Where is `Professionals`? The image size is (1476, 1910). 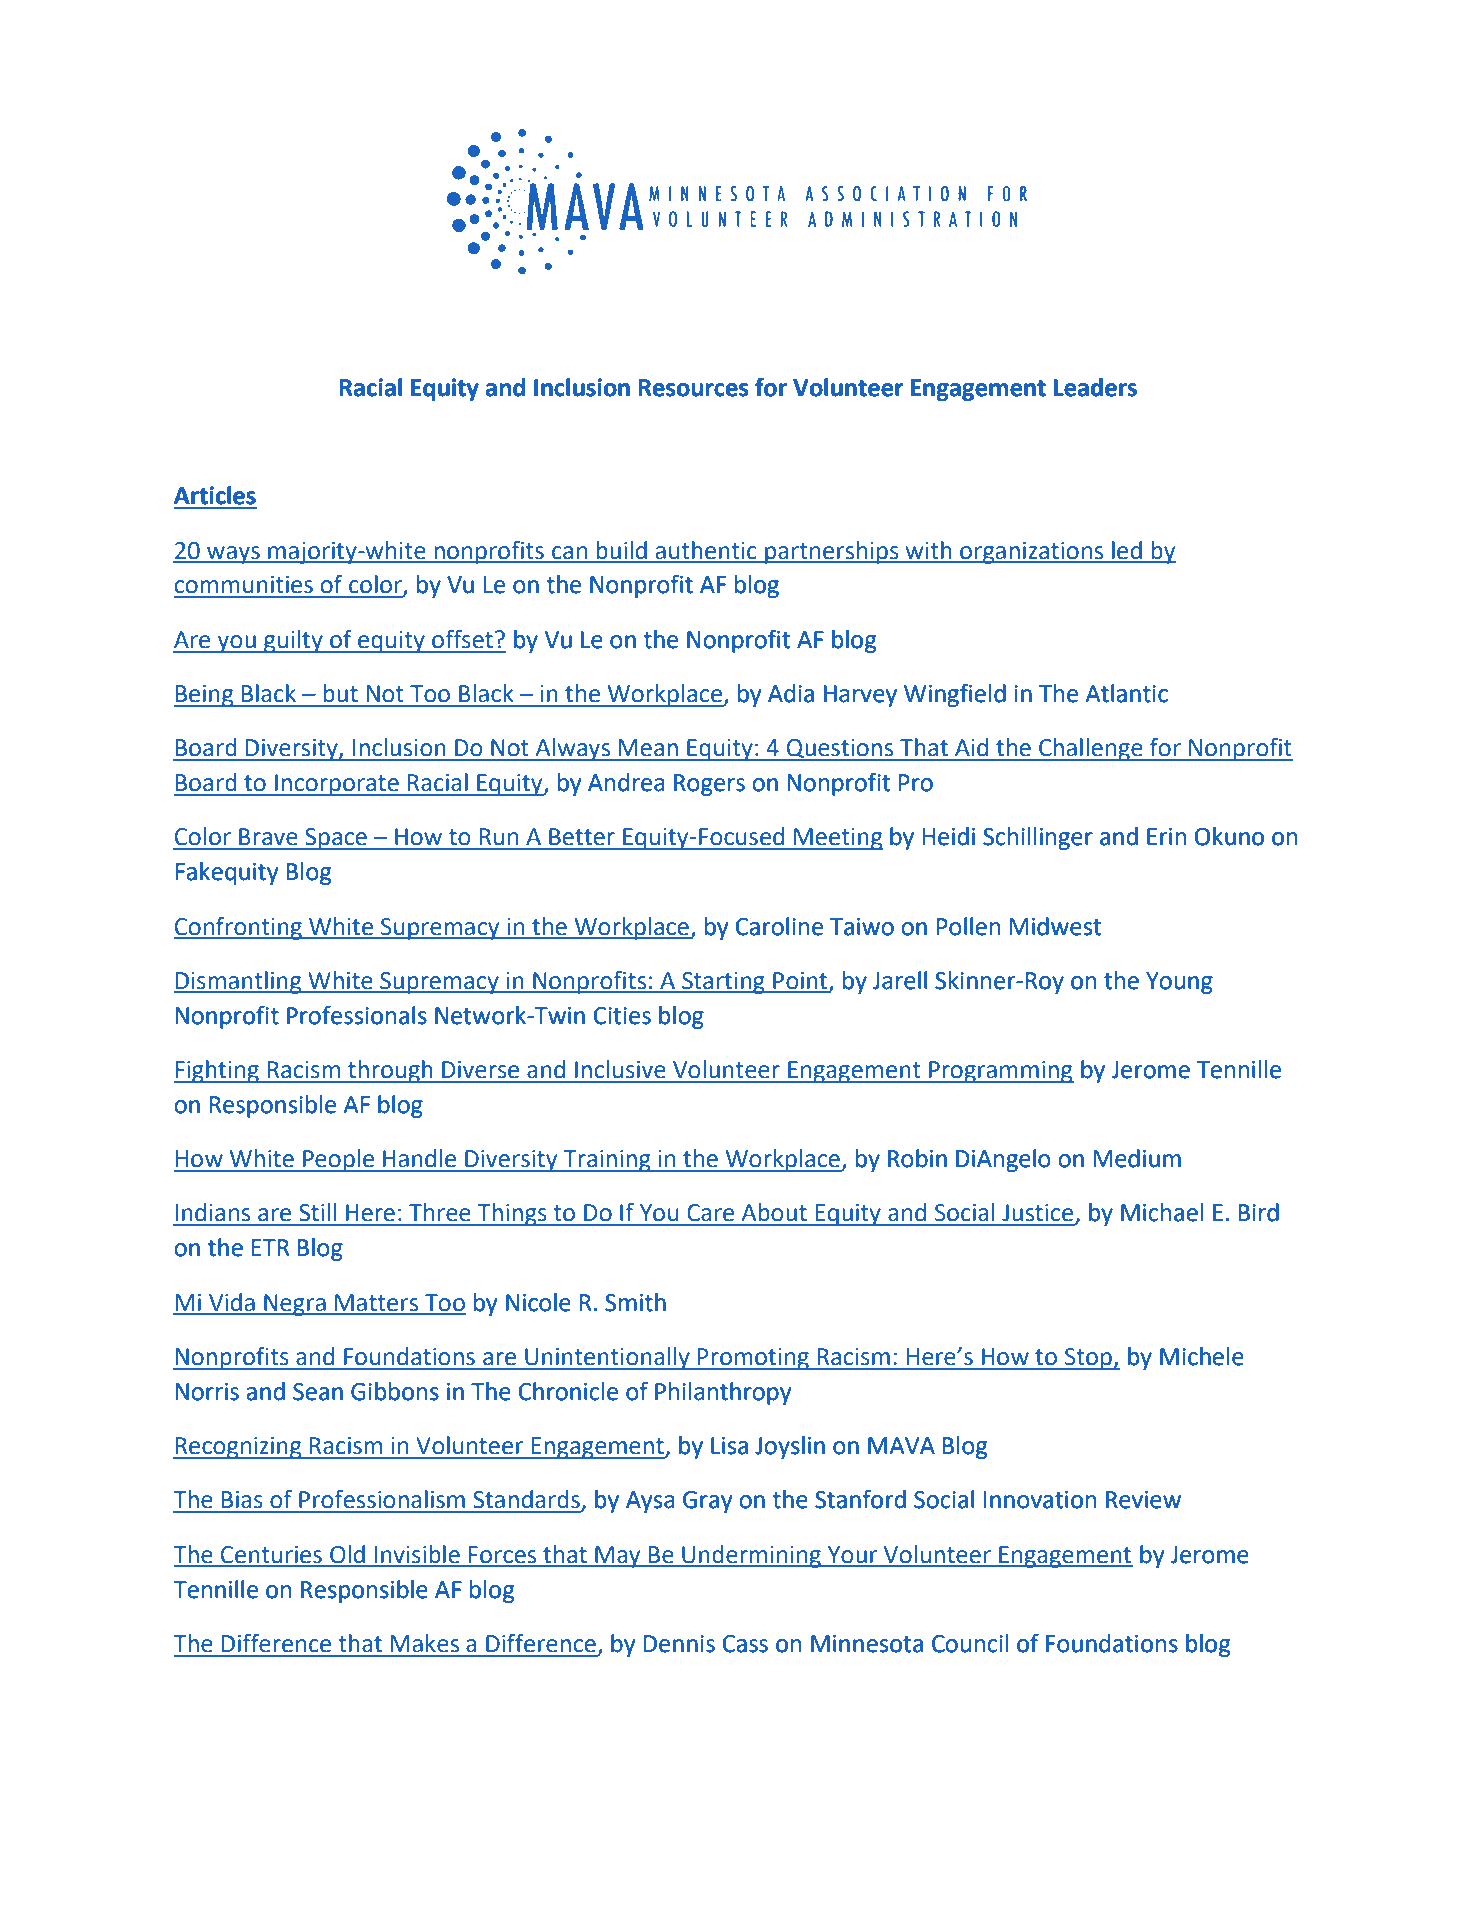 Professionals is located at coordinates (357, 1015).
